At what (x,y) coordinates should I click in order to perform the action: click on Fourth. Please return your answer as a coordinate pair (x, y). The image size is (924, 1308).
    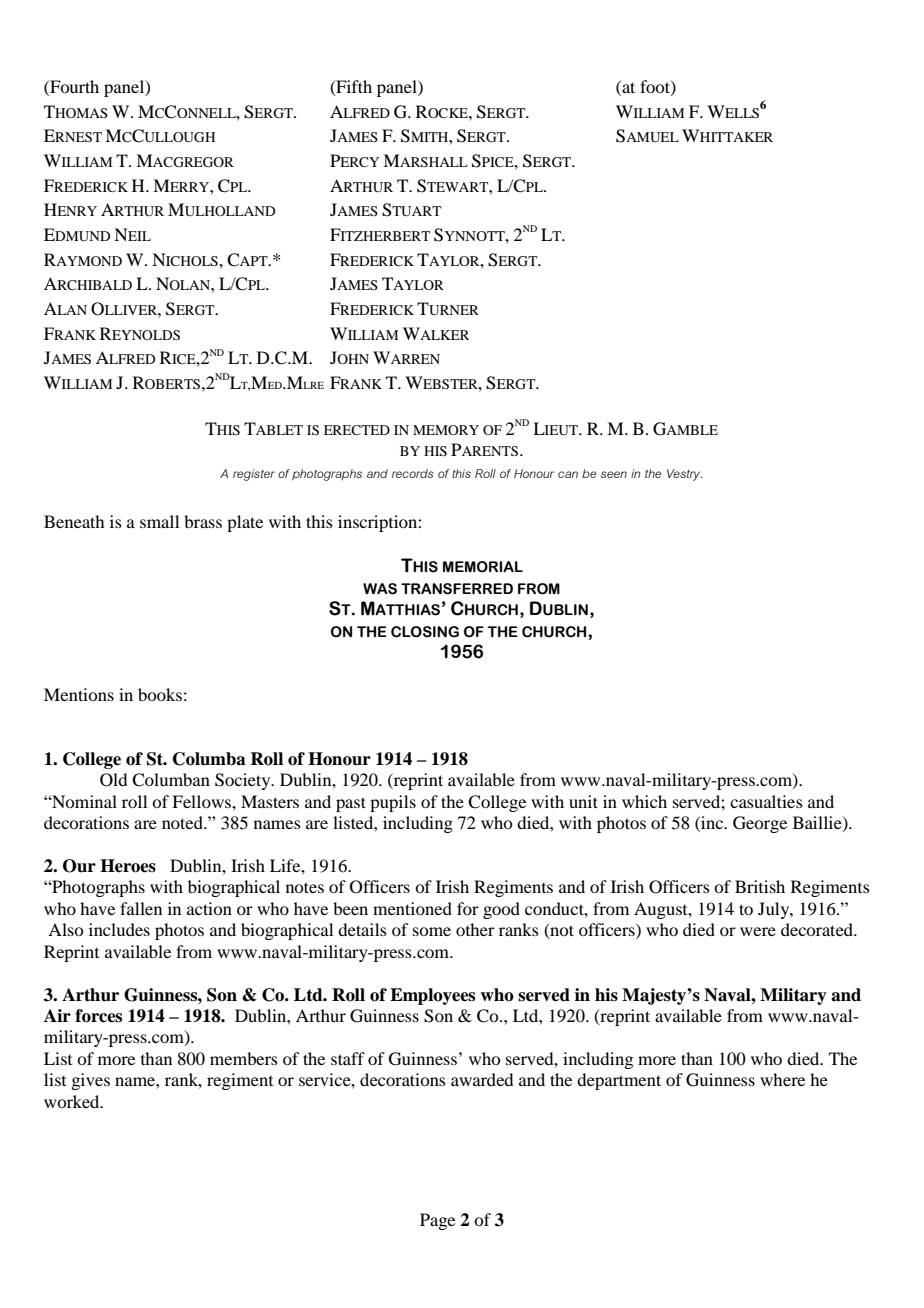
    Looking at the image, I should click on (73, 88).
